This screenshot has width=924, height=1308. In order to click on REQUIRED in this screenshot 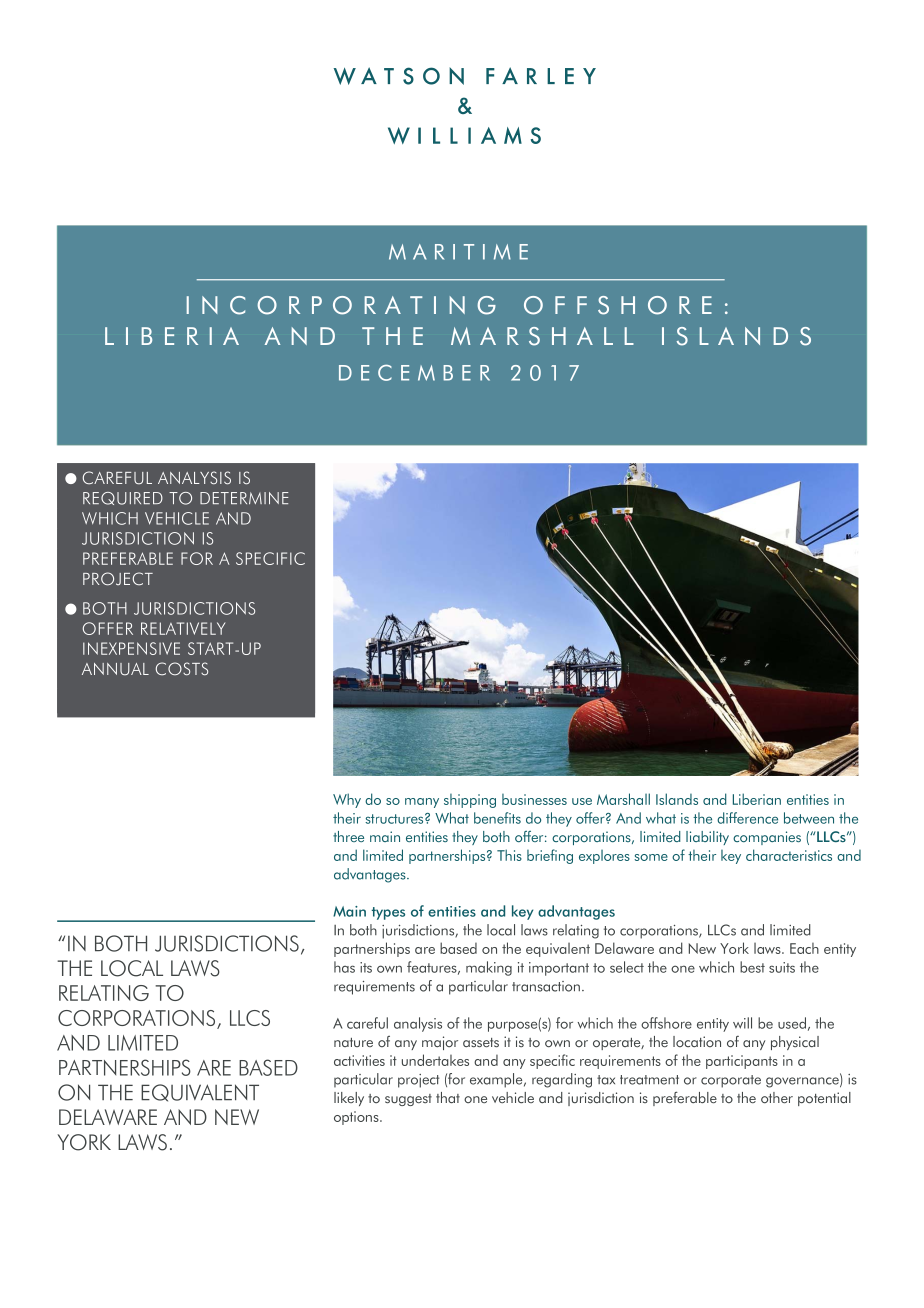, I will do `click(123, 498)`.
